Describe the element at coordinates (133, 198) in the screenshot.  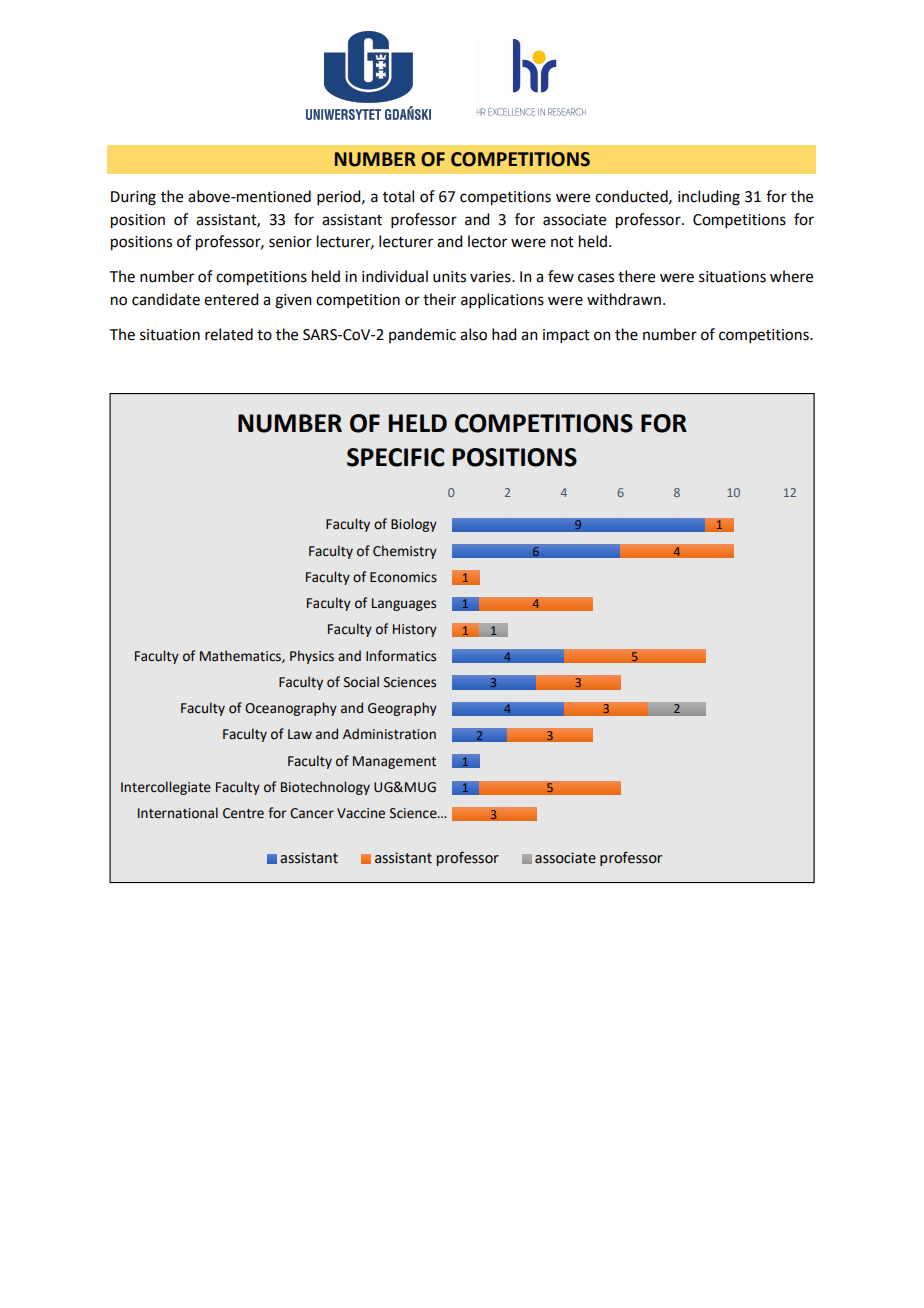
I see `During` at that location.
